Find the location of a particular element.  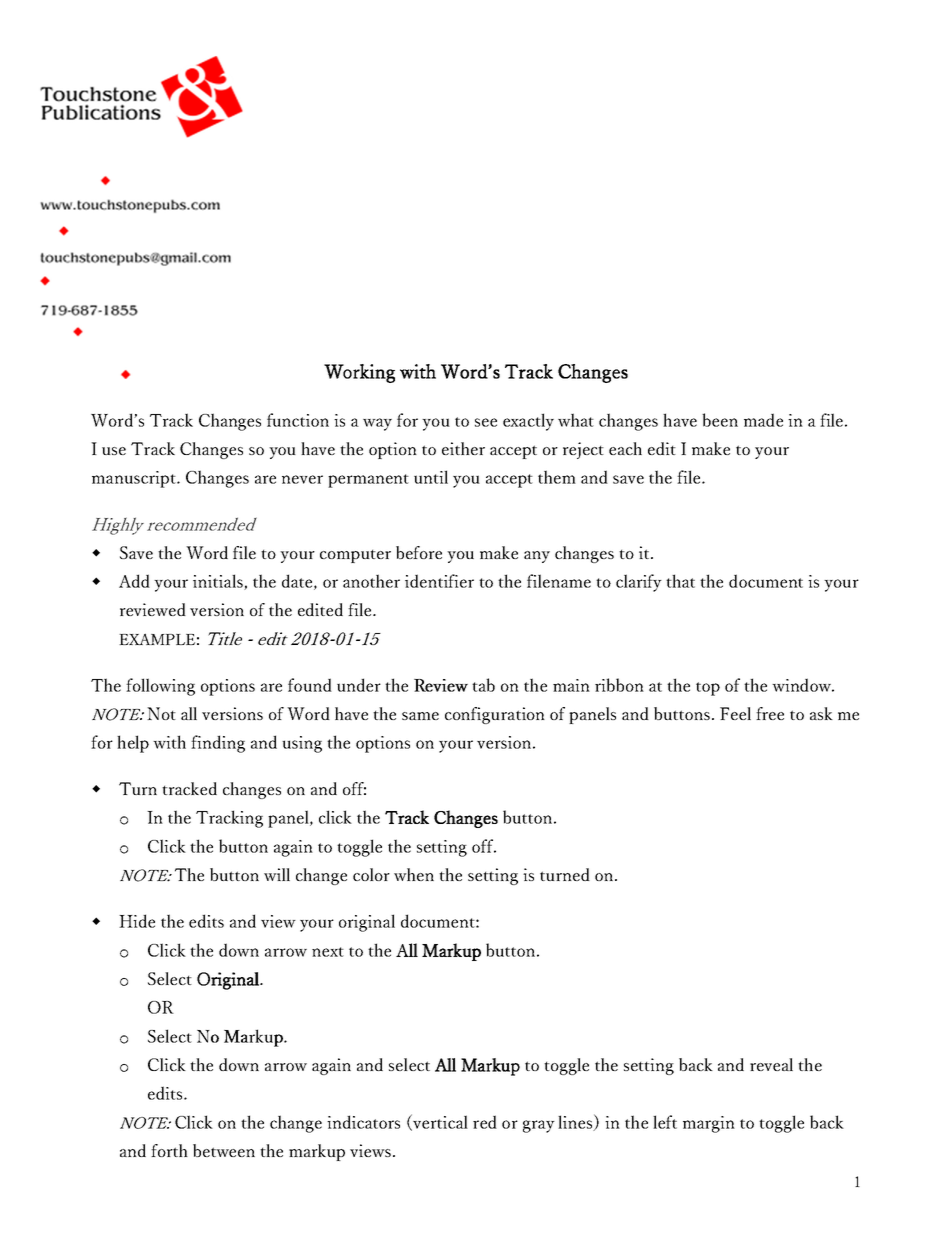

Hide is located at coordinates (137, 921).
